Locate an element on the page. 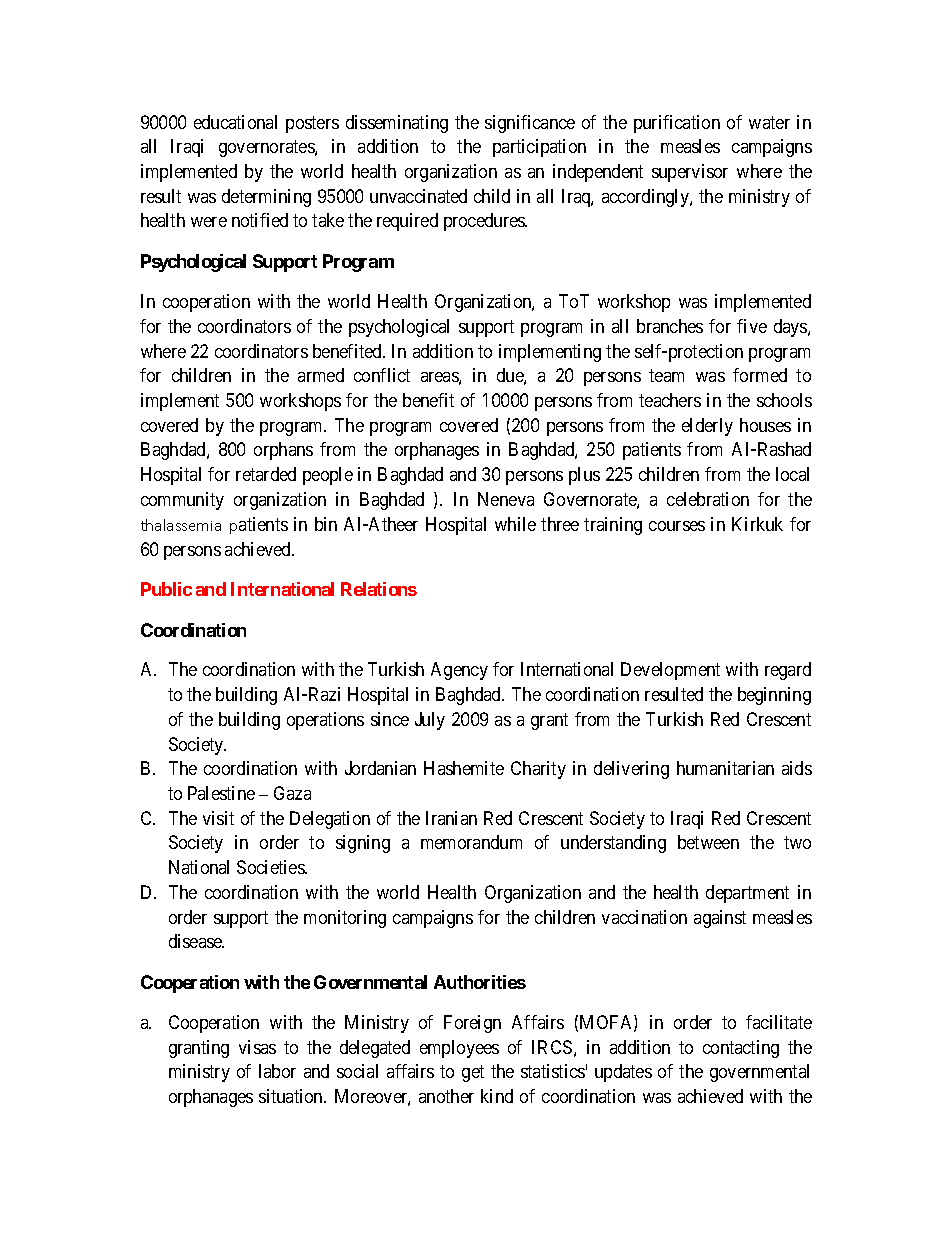 The width and height of the image is (952, 1233). get is located at coordinates (473, 1073).
